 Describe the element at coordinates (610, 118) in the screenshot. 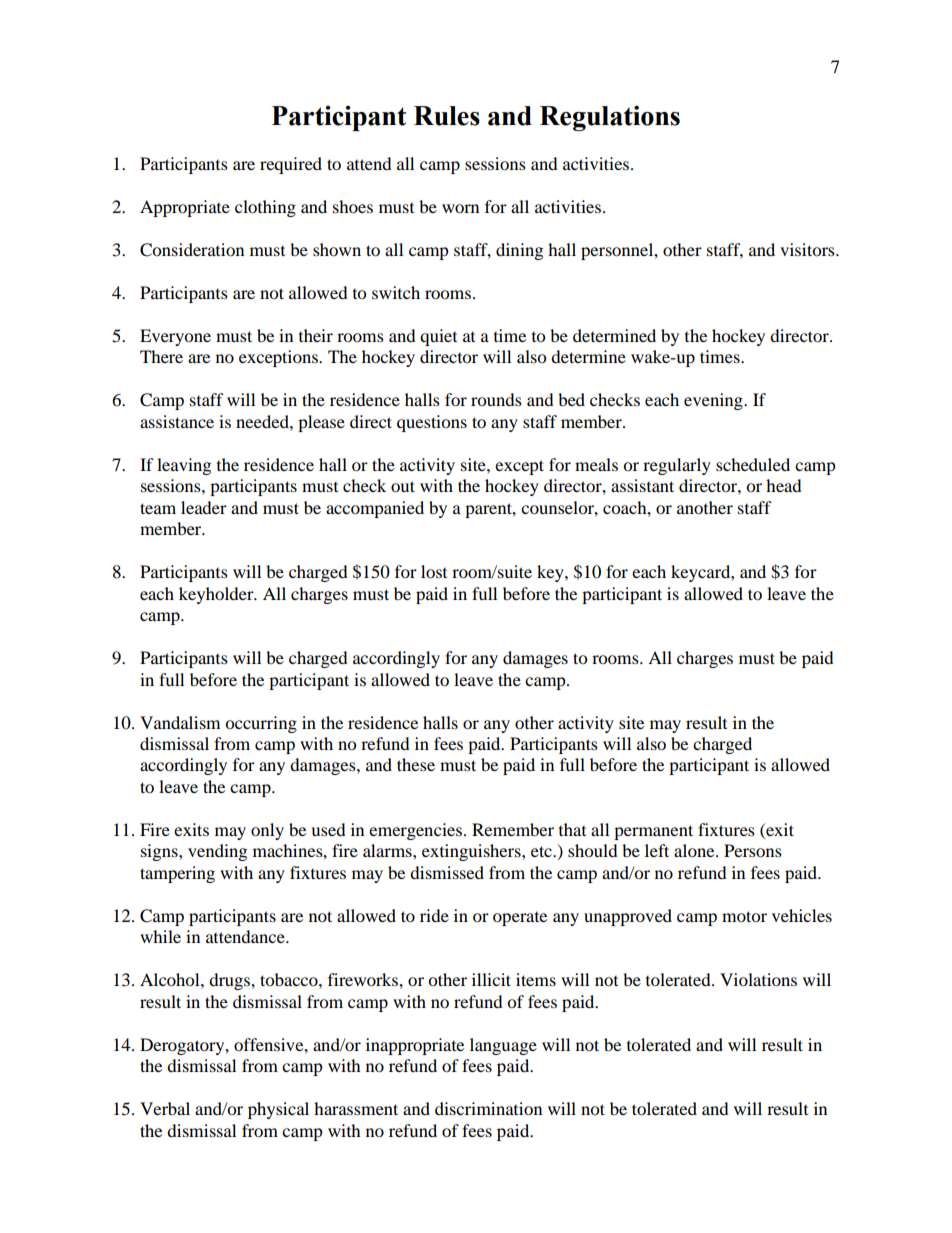

I see `Regulations` at that location.
